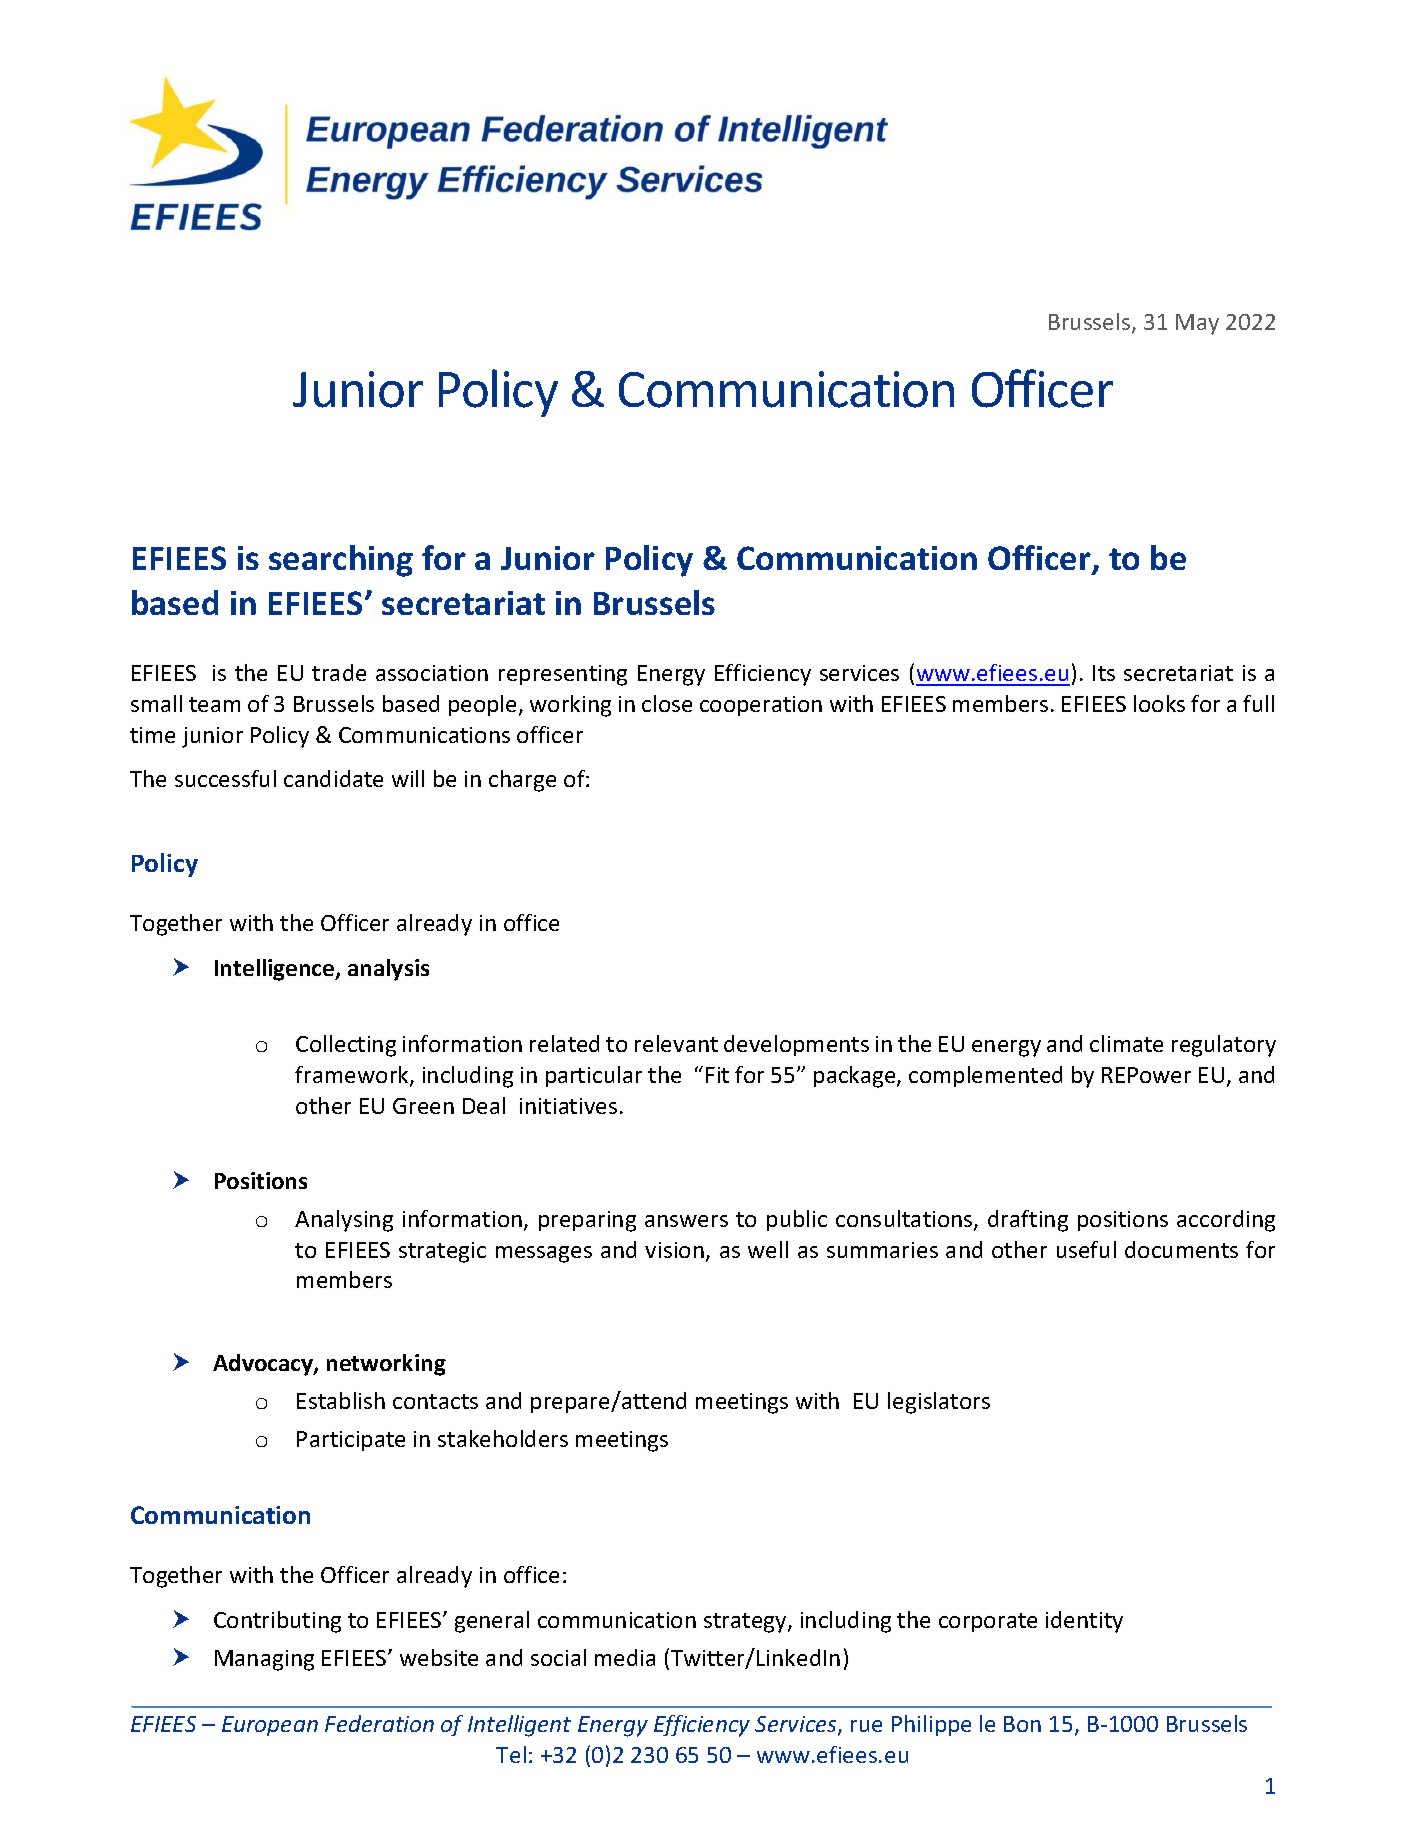 This page has width=1407, height=1821. What do you see at coordinates (674, 1250) in the page?
I see `vision` at bounding box center [674, 1250].
